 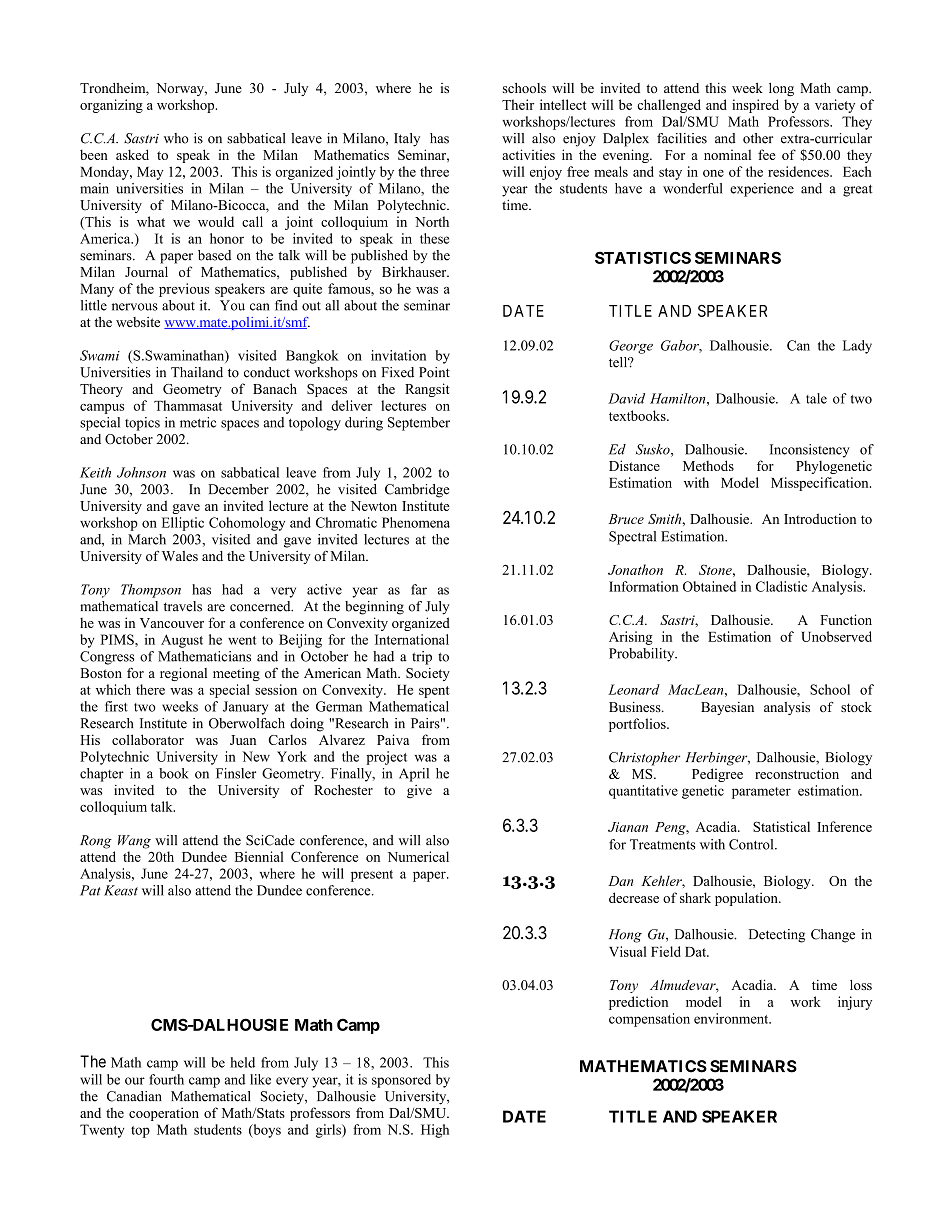 I want to click on Control, so click(x=752, y=844).
